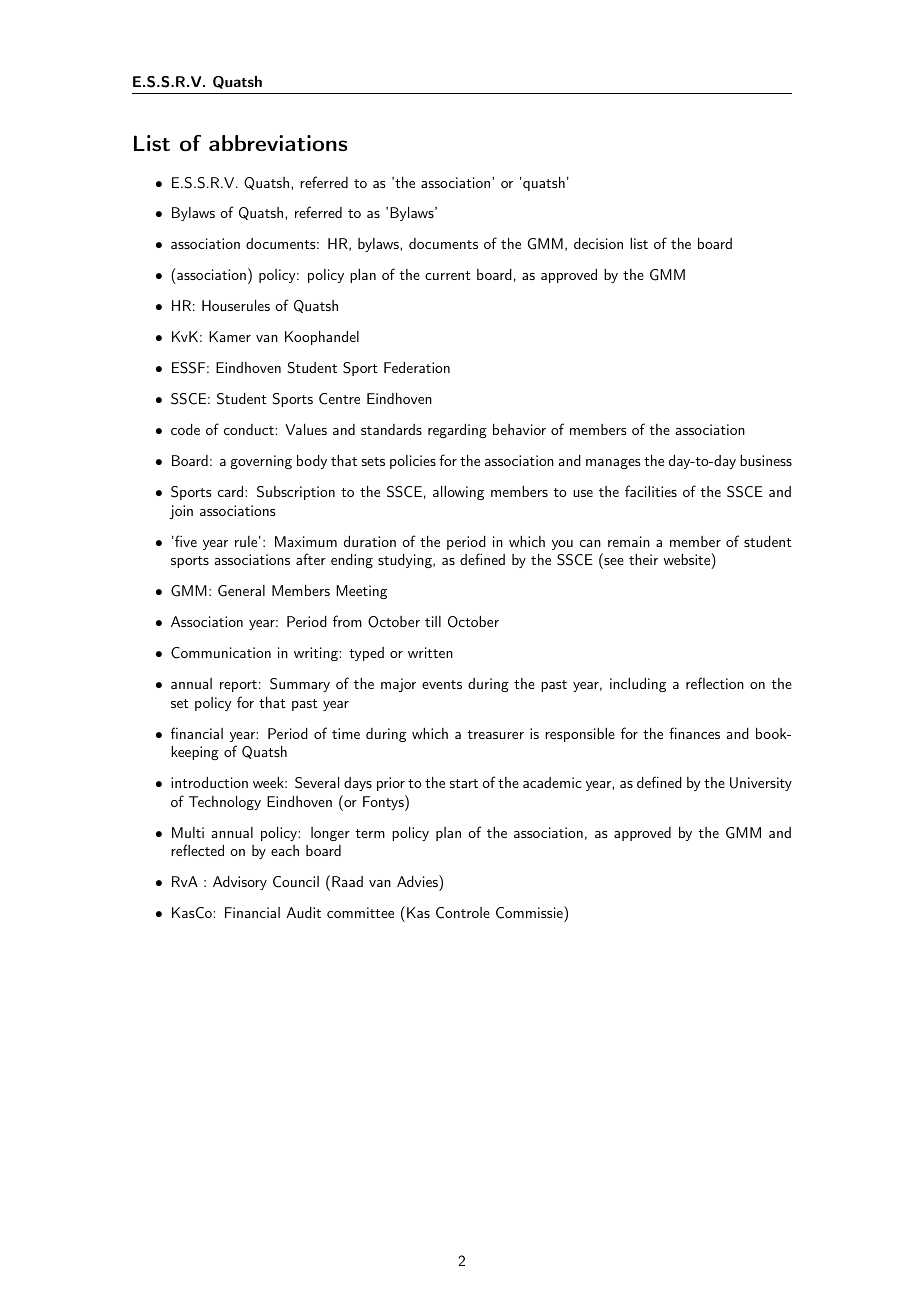  I want to click on website, so click(688, 559).
